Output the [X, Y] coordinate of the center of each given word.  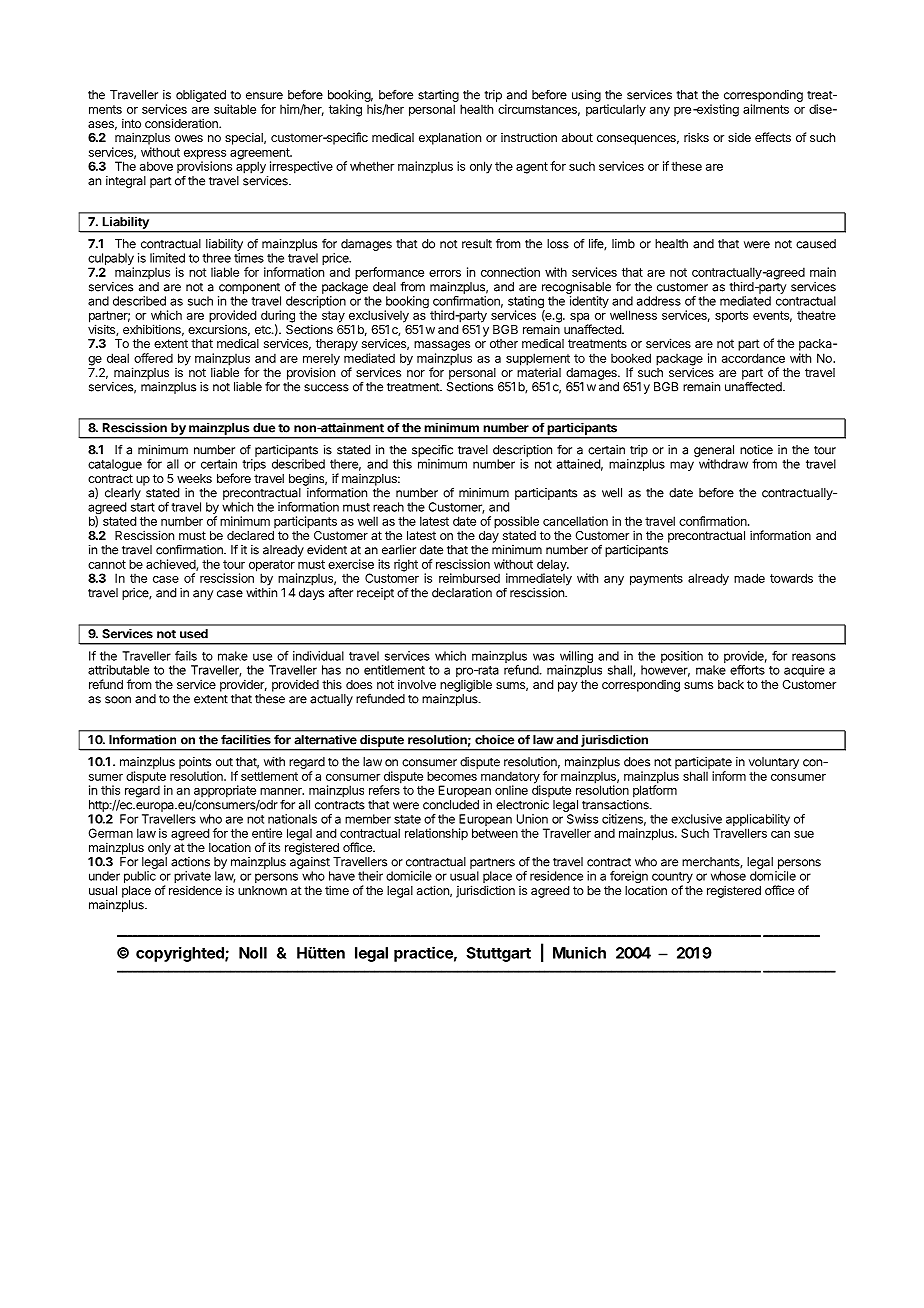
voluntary [774, 763]
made [749, 578]
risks [696, 137]
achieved [171, 565]
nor [416, 373]
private [192, 878]
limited [167, 258]
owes [189, 138]
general [714, 451]
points [195, 763]
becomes [452, 776]
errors [445, 273]
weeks [194, 478]
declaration [462, 593]
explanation [450, 138]
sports [731, 317]
